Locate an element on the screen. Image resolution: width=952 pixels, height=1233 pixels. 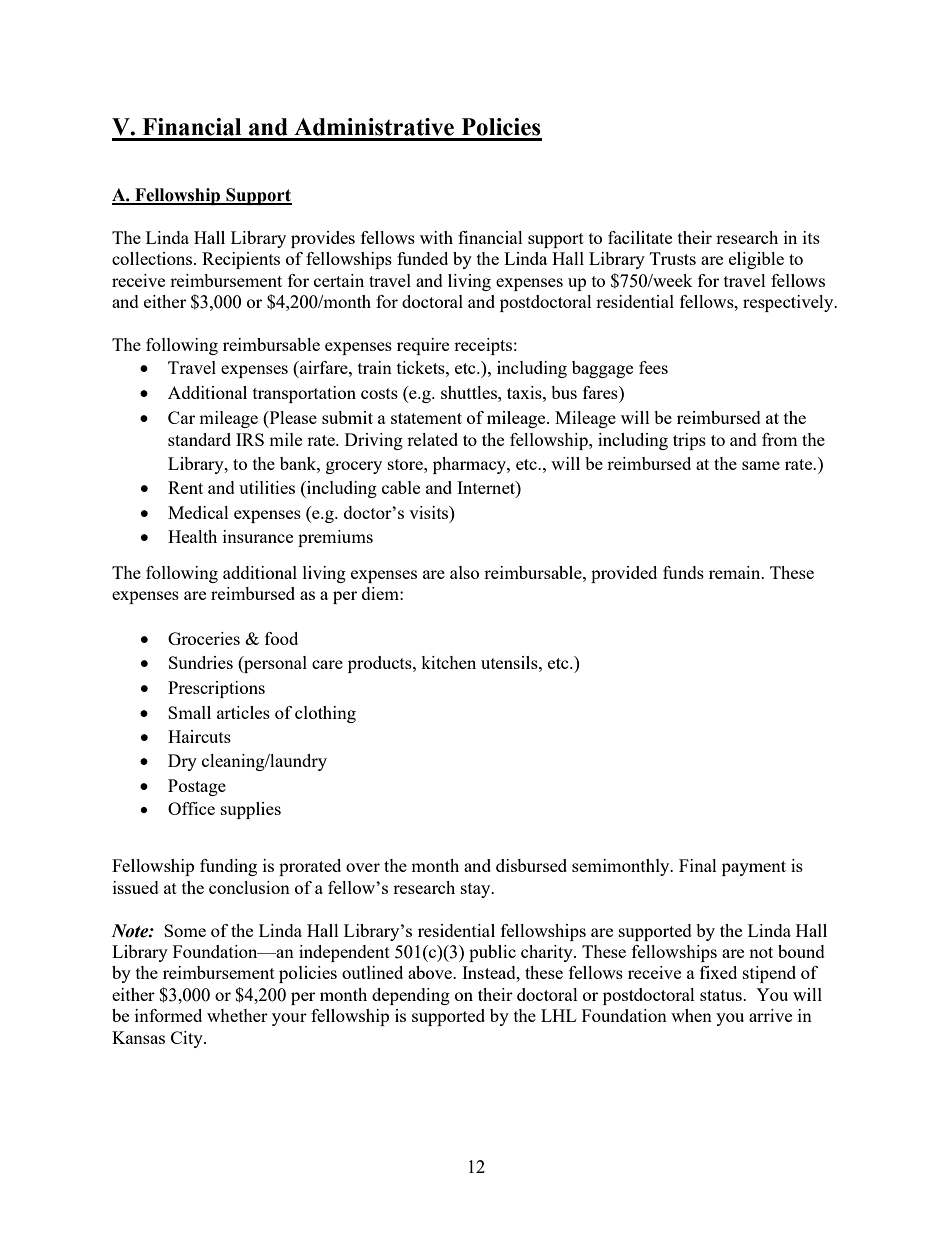
eligible is located at coordinates (756, 260).
